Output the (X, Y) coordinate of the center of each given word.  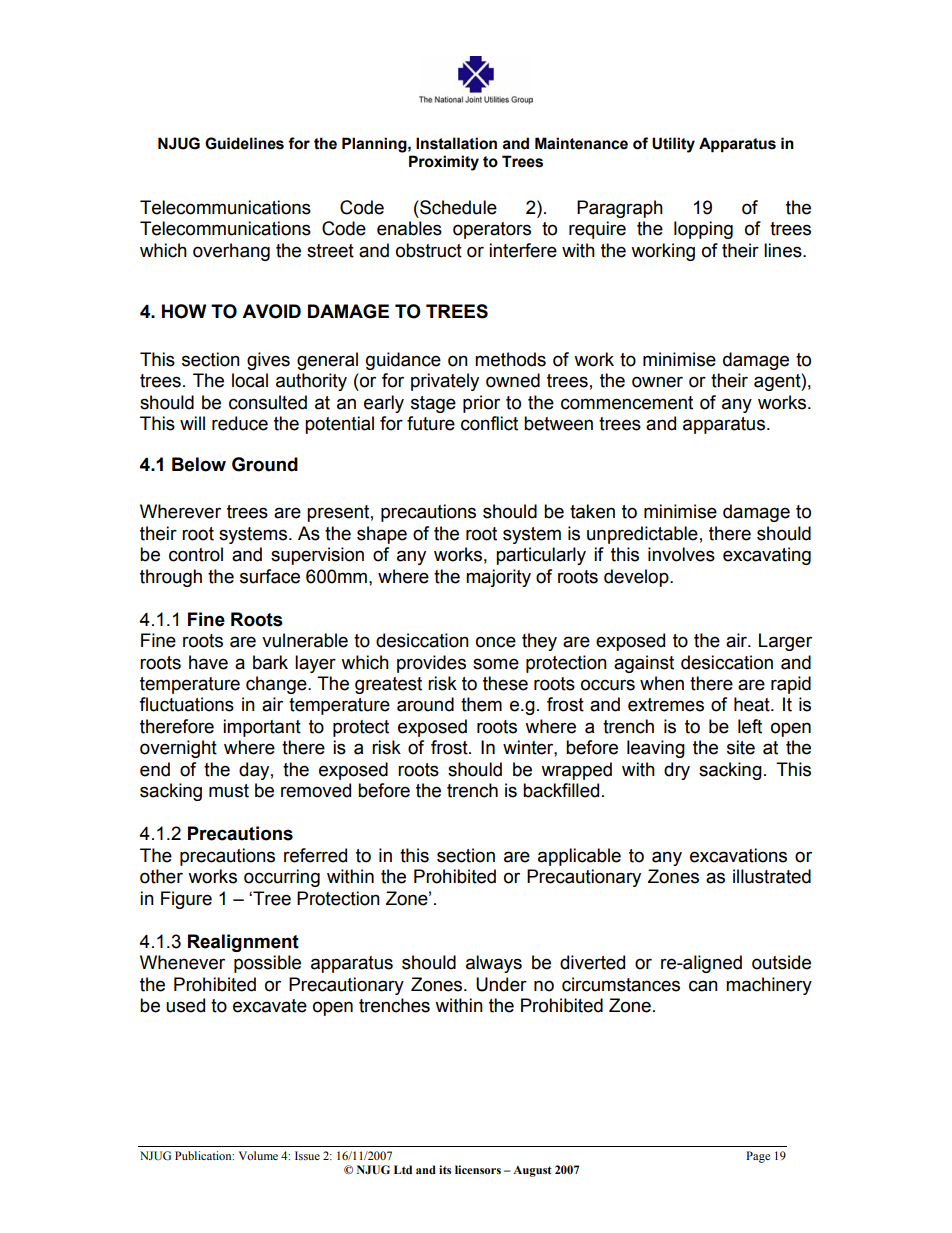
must (229, 791)
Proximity (444, 163)
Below (199, 464)
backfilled (561, 790)
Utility (673, 145)
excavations (738, 855)
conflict (489, 423)
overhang (231, 252)
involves (681, 554)
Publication (204, 1155)
